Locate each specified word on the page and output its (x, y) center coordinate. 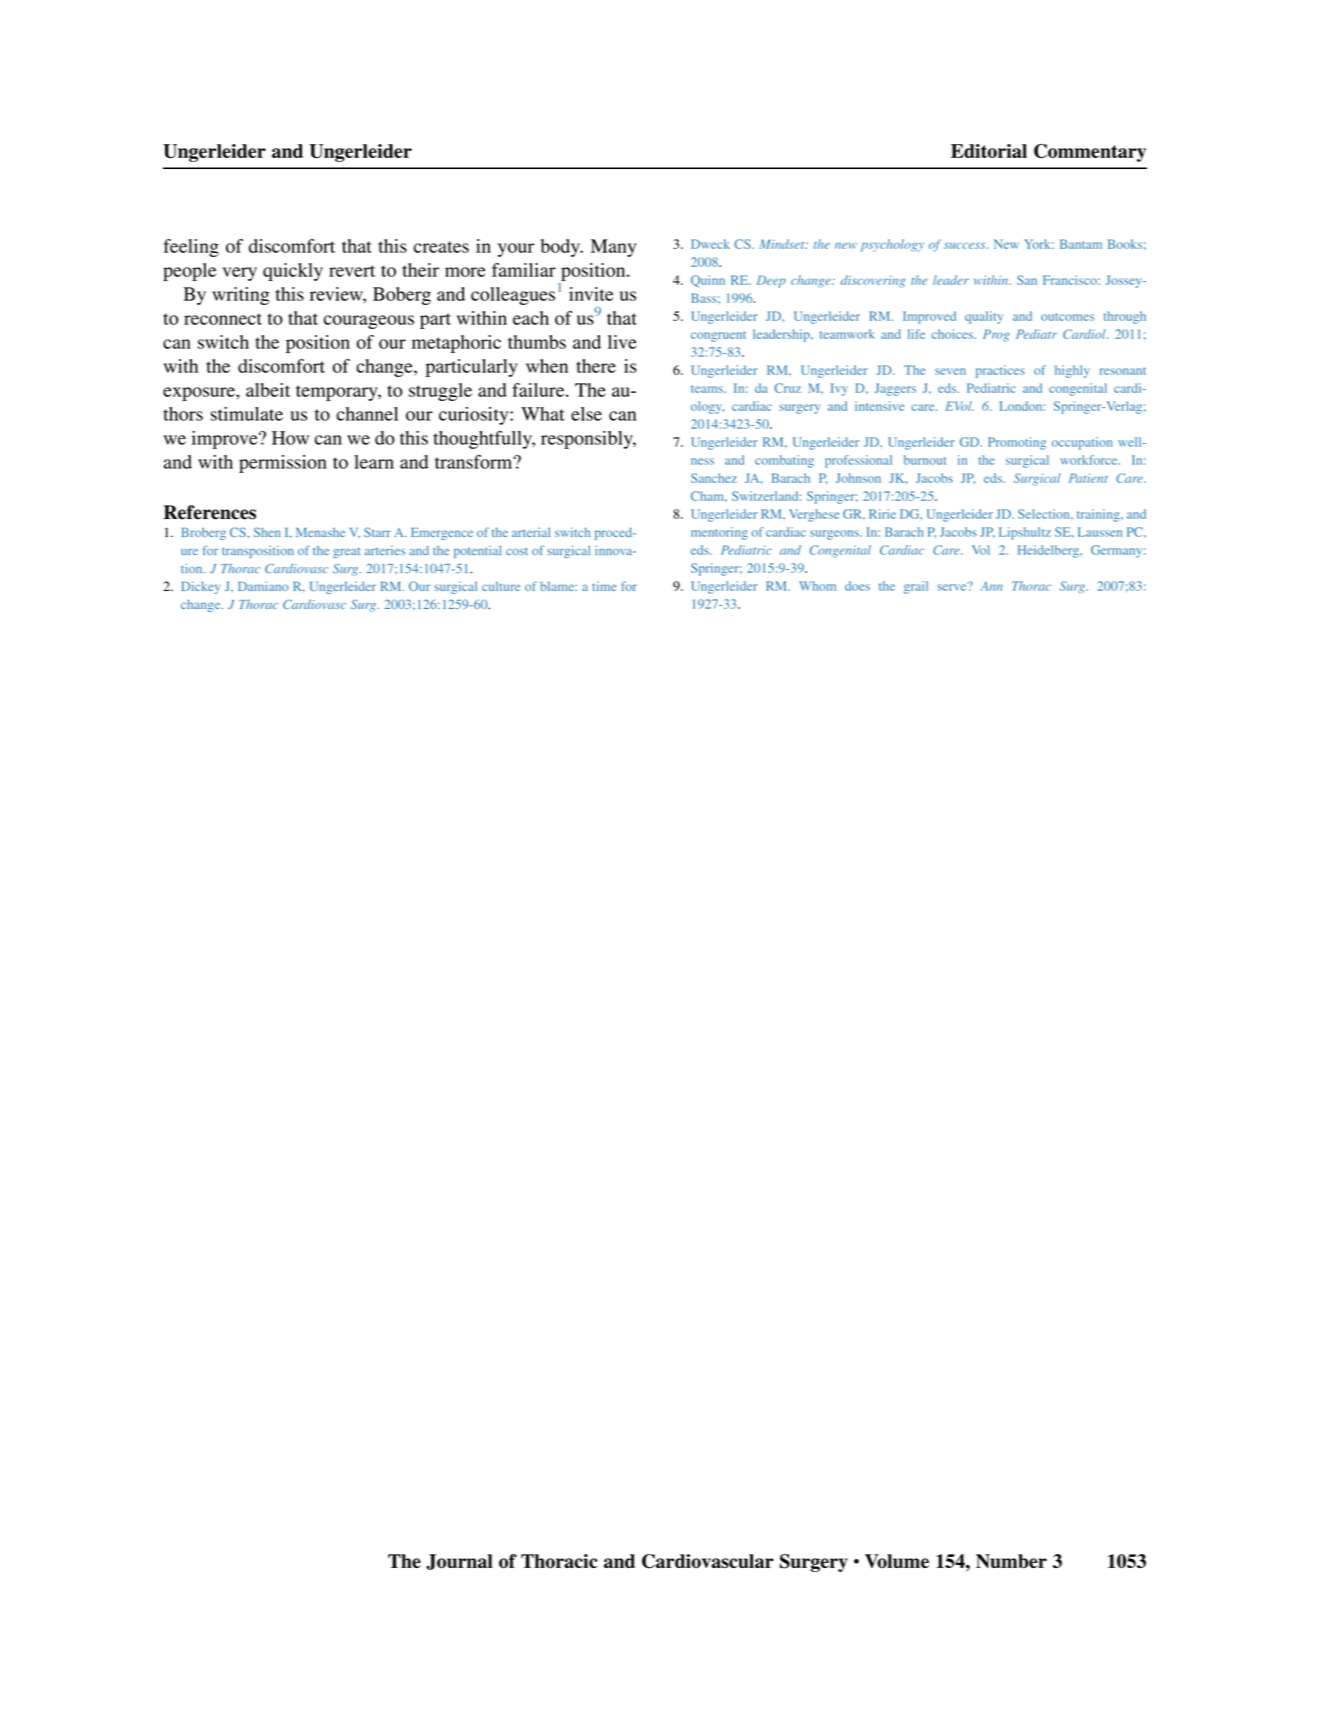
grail (916, 587)
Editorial (989, 151)
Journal (459, 1562)
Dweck (710, 244)
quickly (293, 272)
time (604, 586)
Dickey (200, 587)
